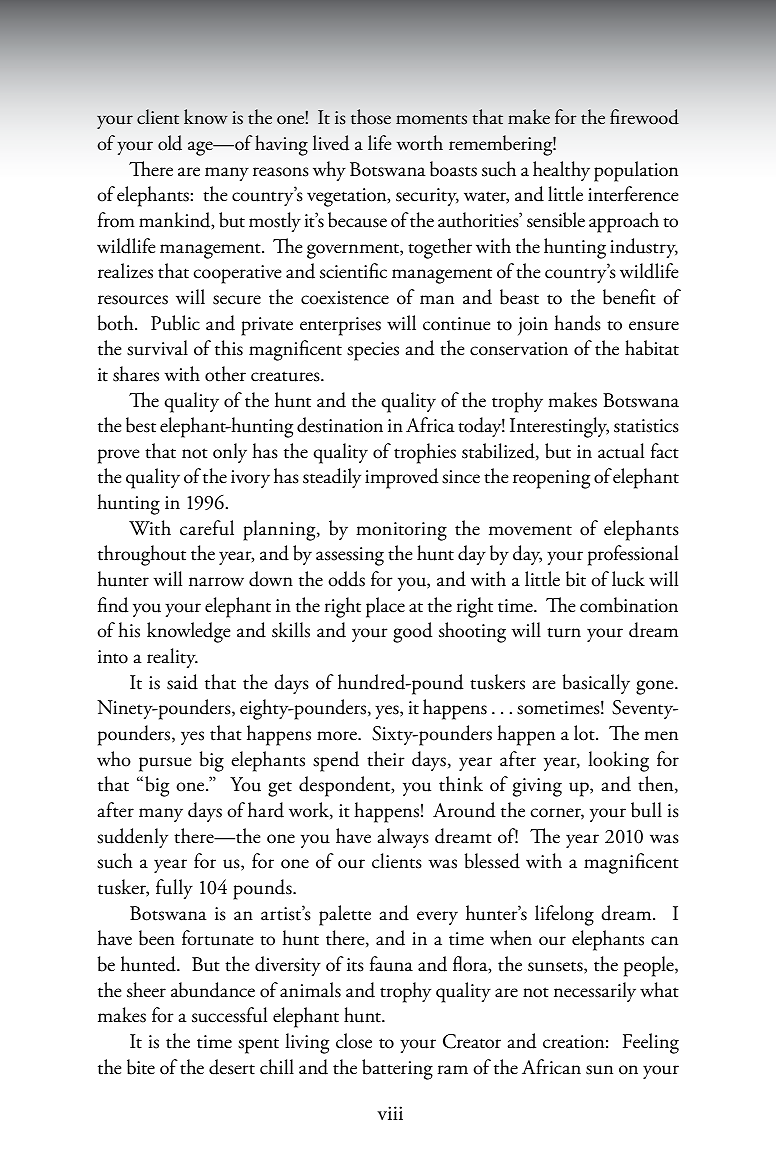 The width and height of the screenshot is (776, 1163). I want to click on combination, so click(629, 605).
